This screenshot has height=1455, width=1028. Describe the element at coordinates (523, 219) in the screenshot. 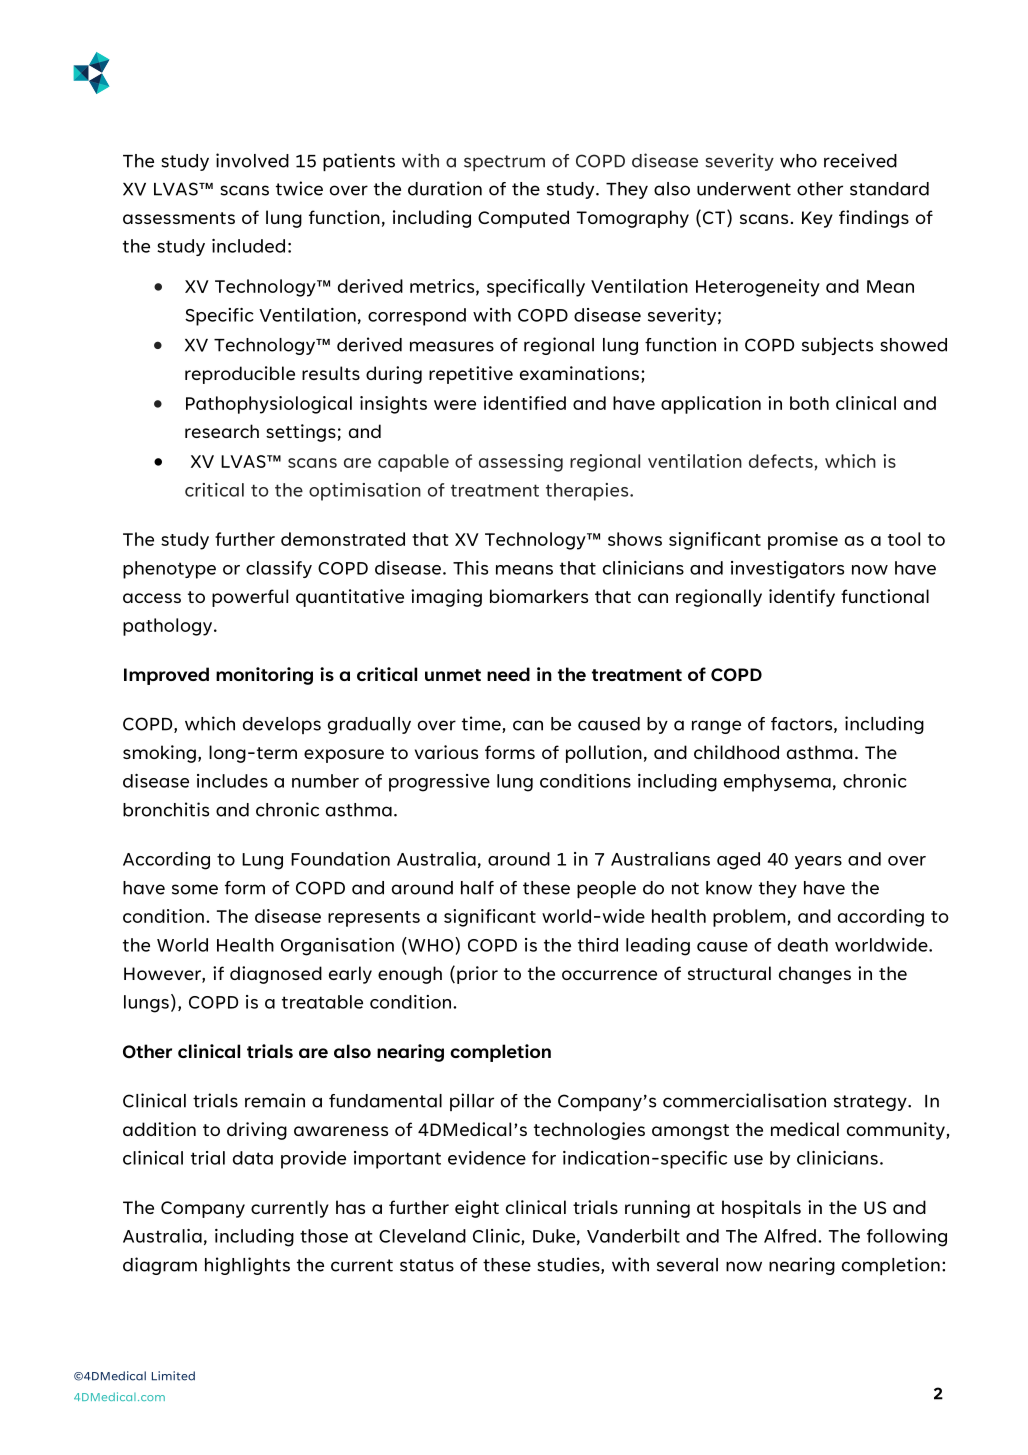

I see `Computed` at that location.
